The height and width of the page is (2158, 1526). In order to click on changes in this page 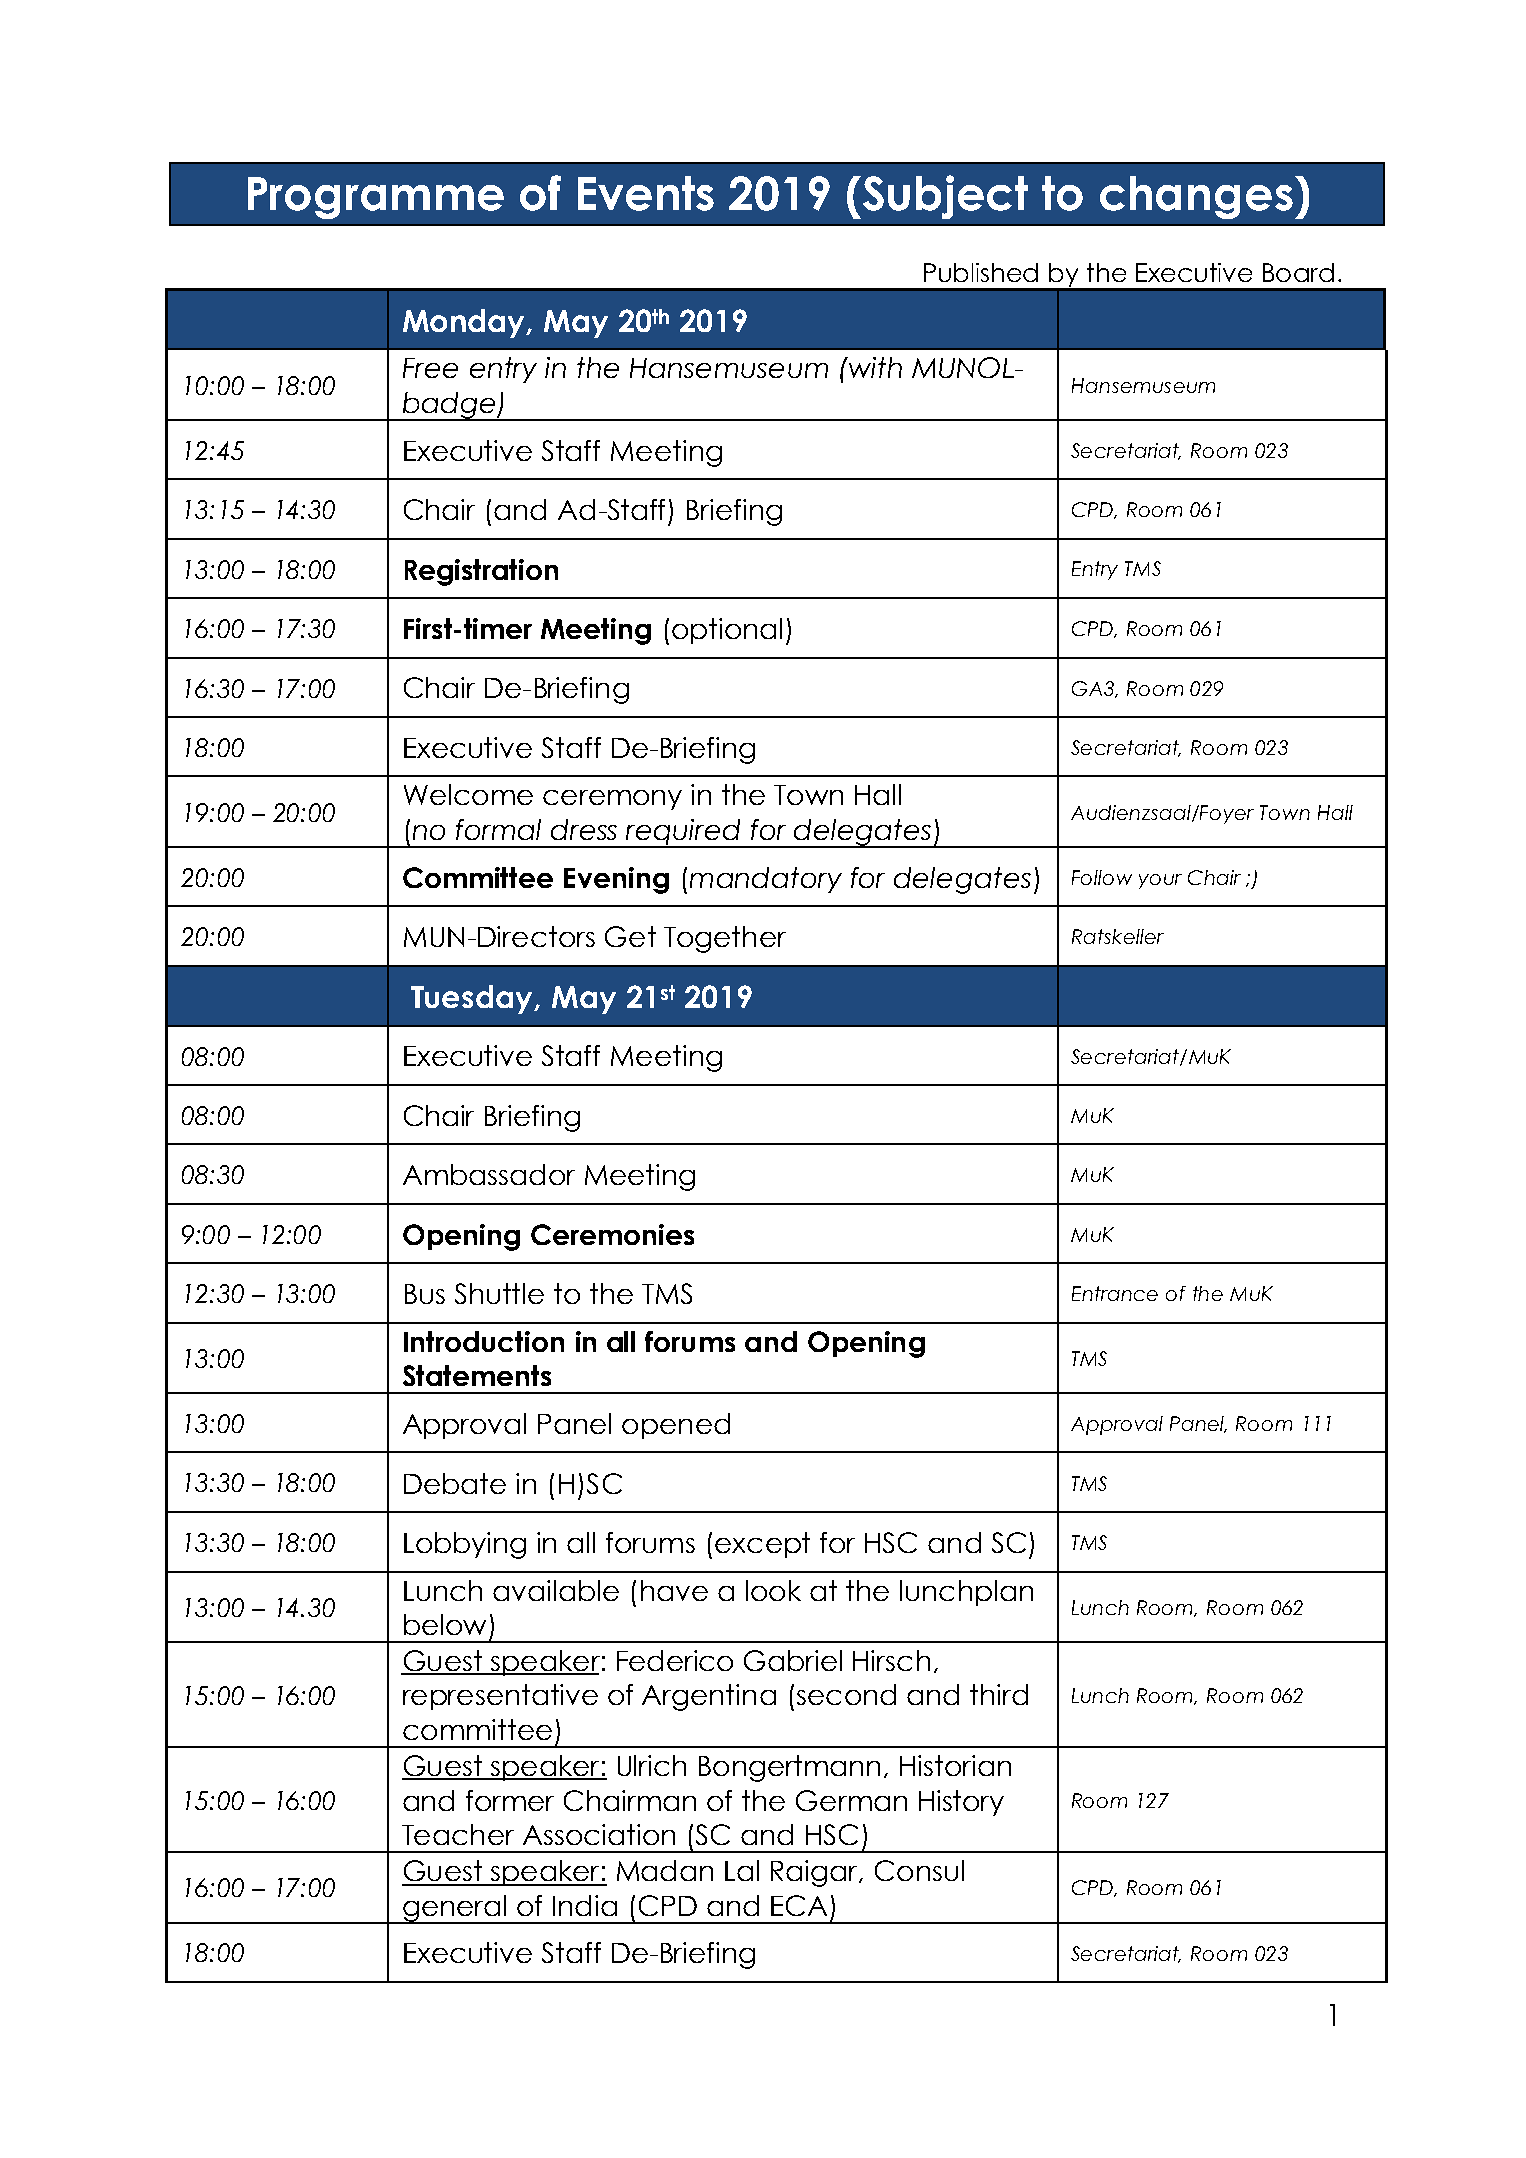, I will do `click(1196, 197)`.
